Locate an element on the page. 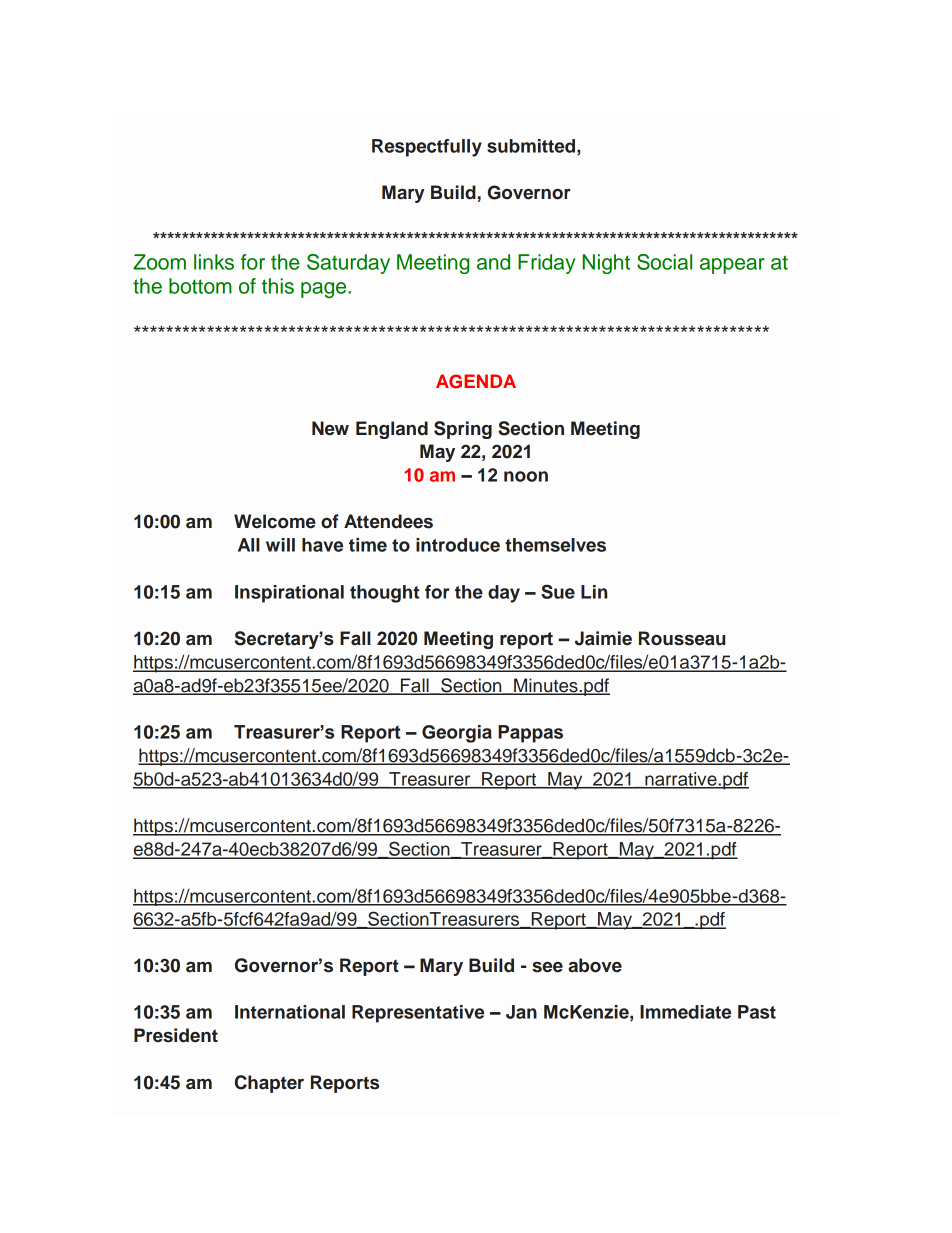 The width and height of the page is (952, 1233). links is located at coordinates (214, 262).
